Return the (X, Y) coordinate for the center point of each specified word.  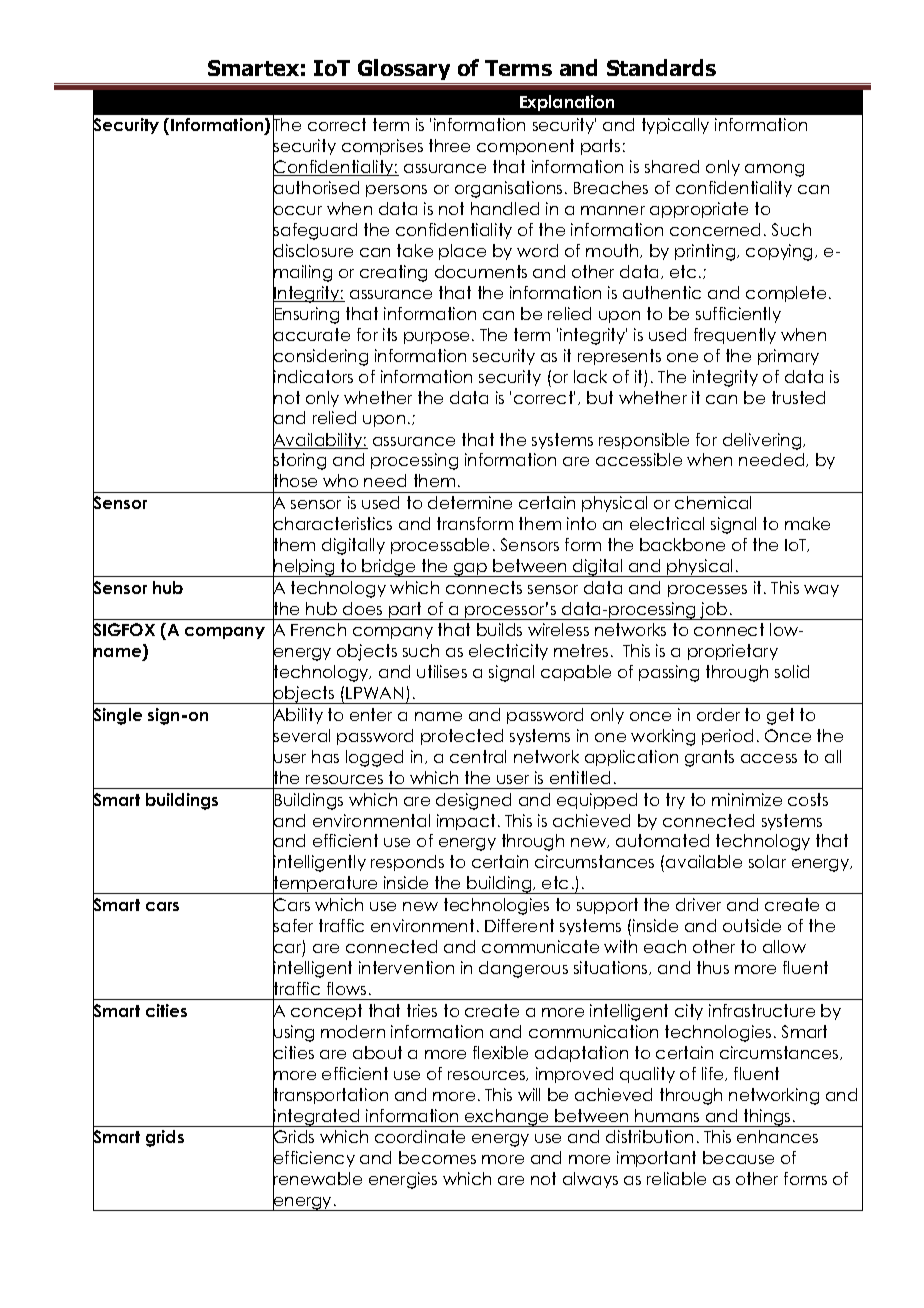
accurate (311, 335)
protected (462, 737)
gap (471, 570)
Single (117, 717)
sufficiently (738, 315)
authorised (316, 188)
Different (519, 925)
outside (752, 925)
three (449, 145)
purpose (436, 338)
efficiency (314, 1159)
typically (675, 126)
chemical (713, 502)
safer (293, 926)
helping (304, 567)
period (727, 737)
